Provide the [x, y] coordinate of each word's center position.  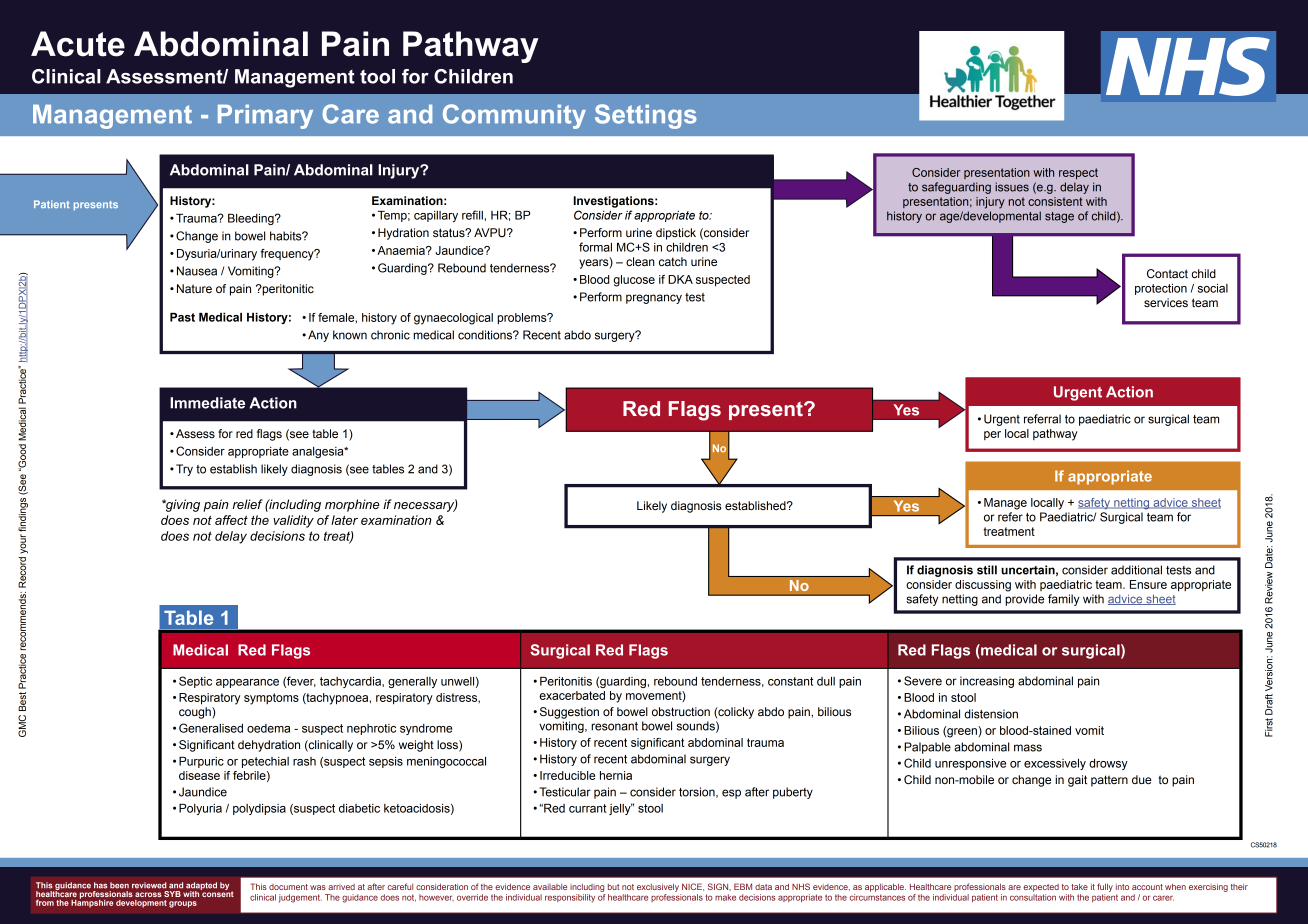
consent [217, 893]
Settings [646, 116]
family [1064, 600]
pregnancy [654, 299]
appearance [247, 683]
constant [790, 681]
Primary [265, 117]
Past [182, 317]
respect [1078, 173]
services [1166, 302]
